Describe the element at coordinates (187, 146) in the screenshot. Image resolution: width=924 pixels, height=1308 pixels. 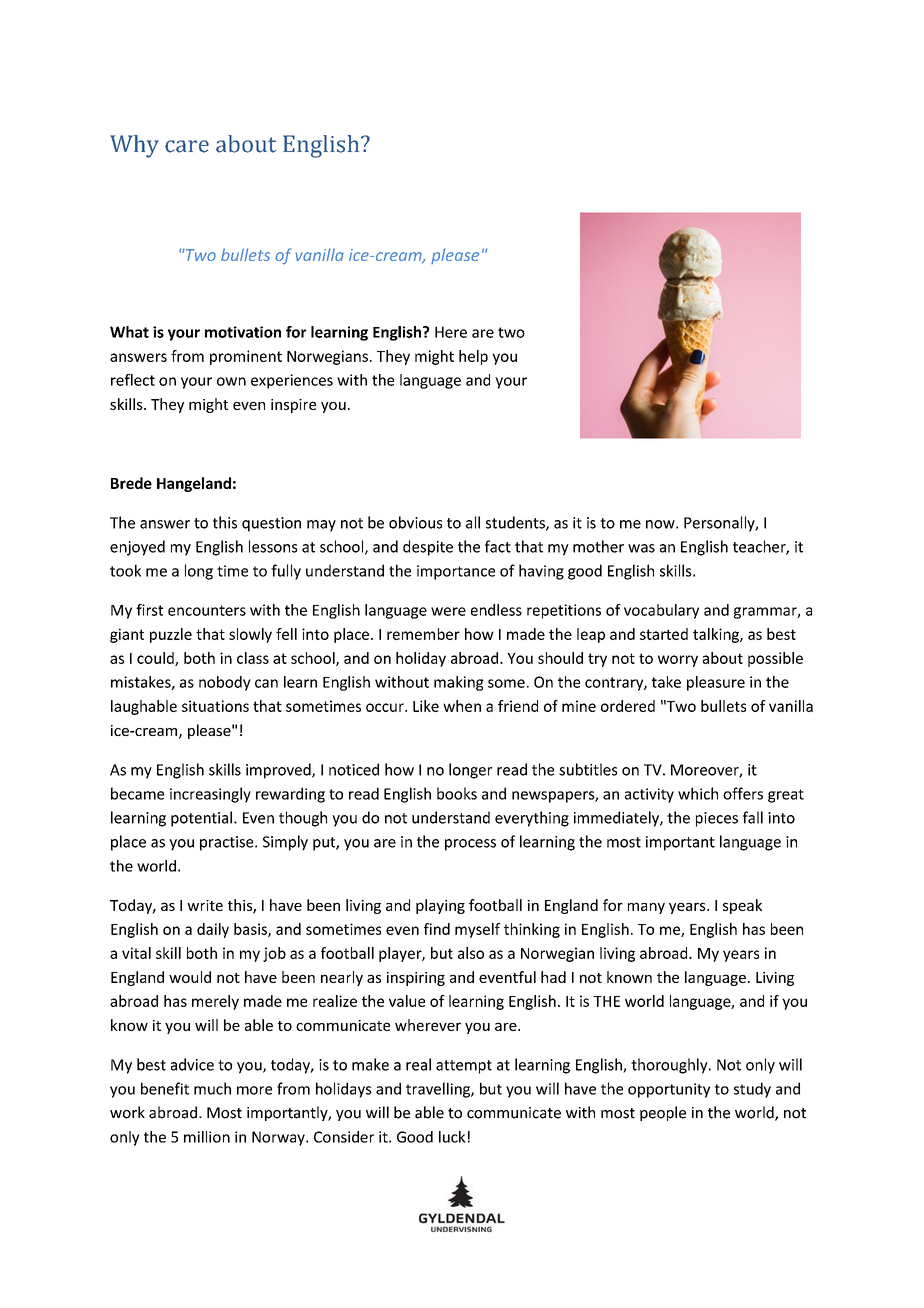
I see `care` at that location.
